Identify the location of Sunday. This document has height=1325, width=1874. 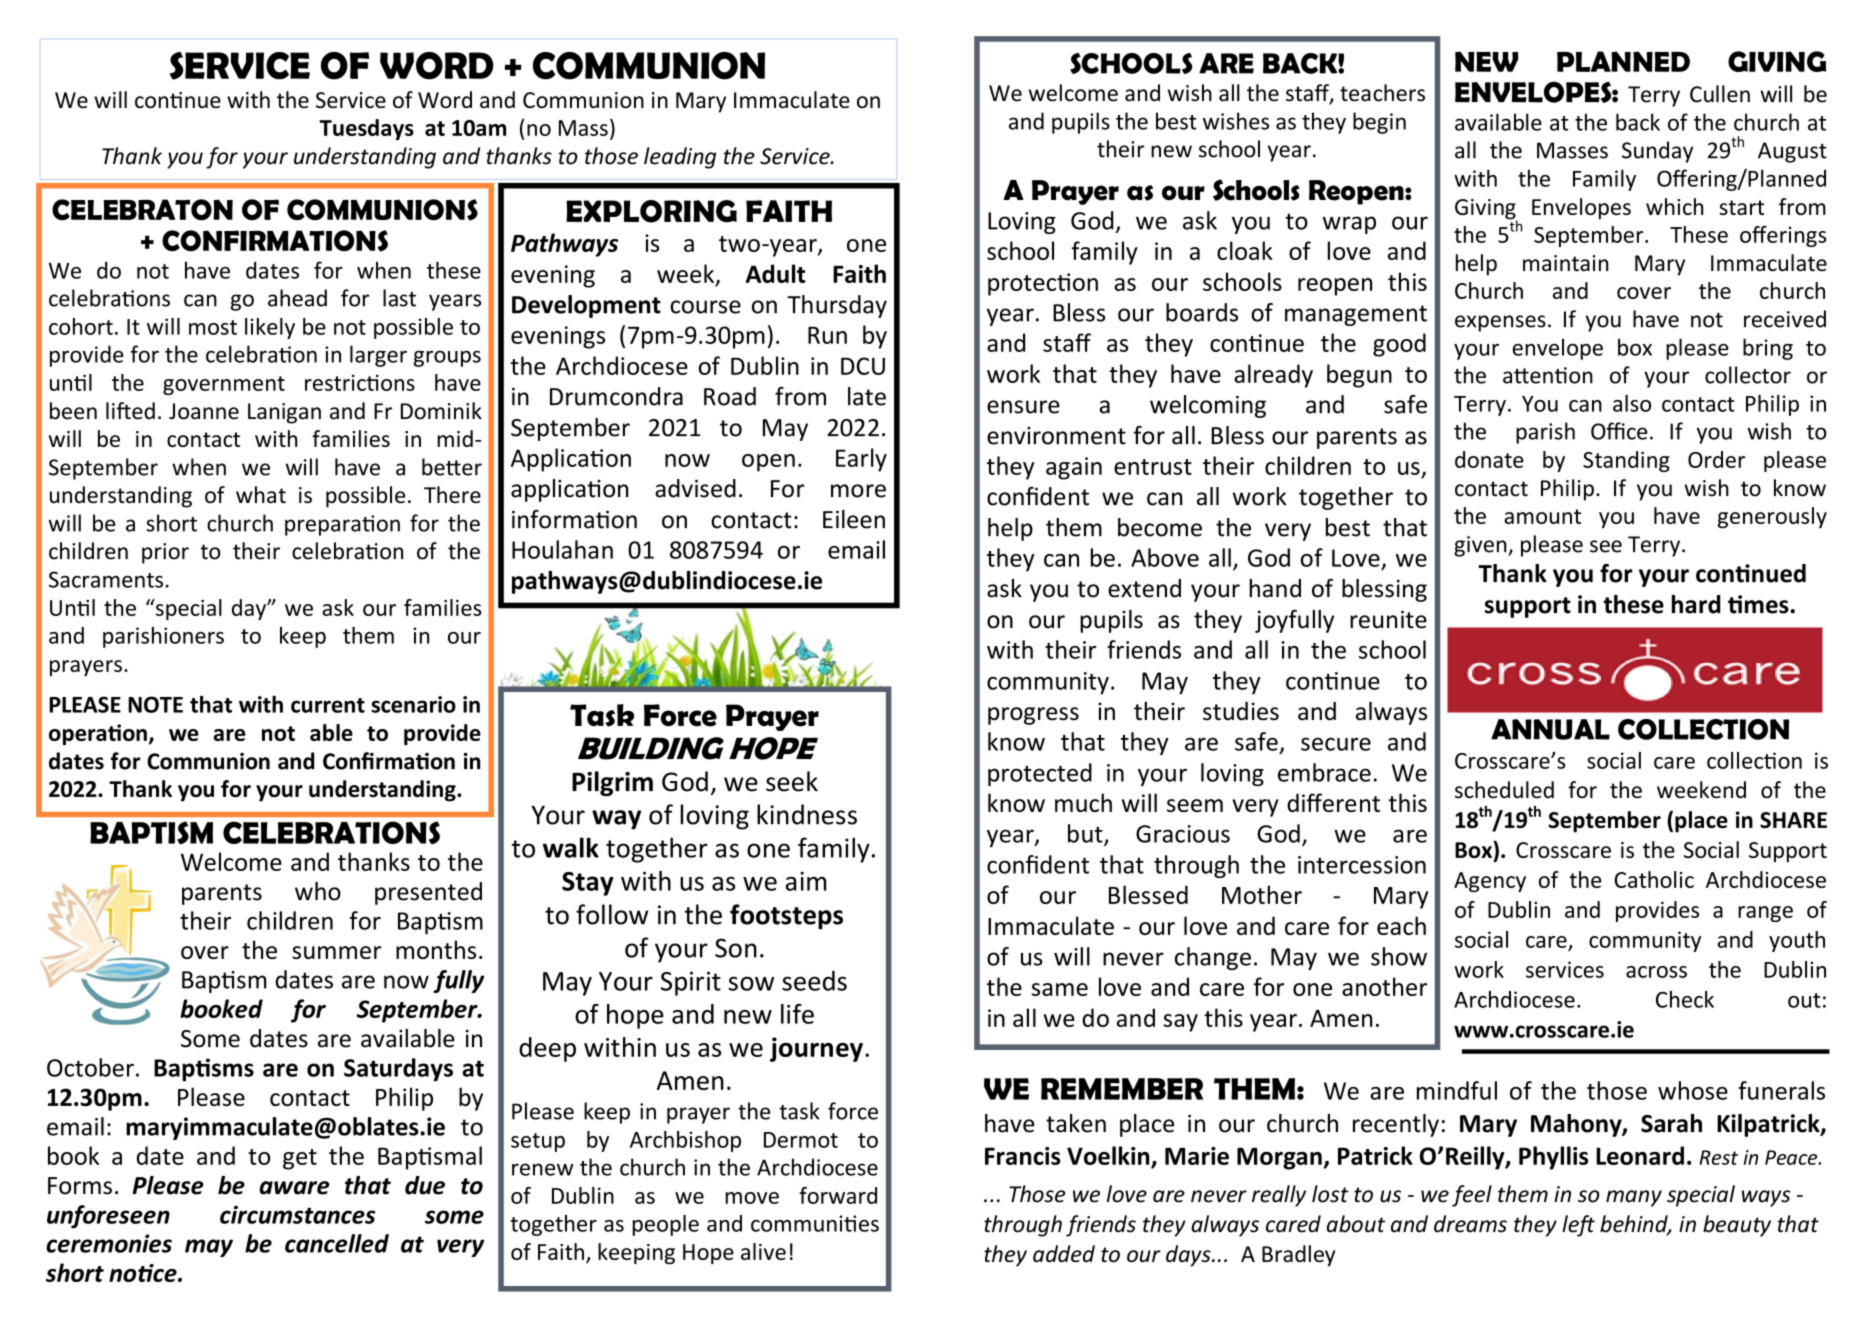
(1657, 152).
